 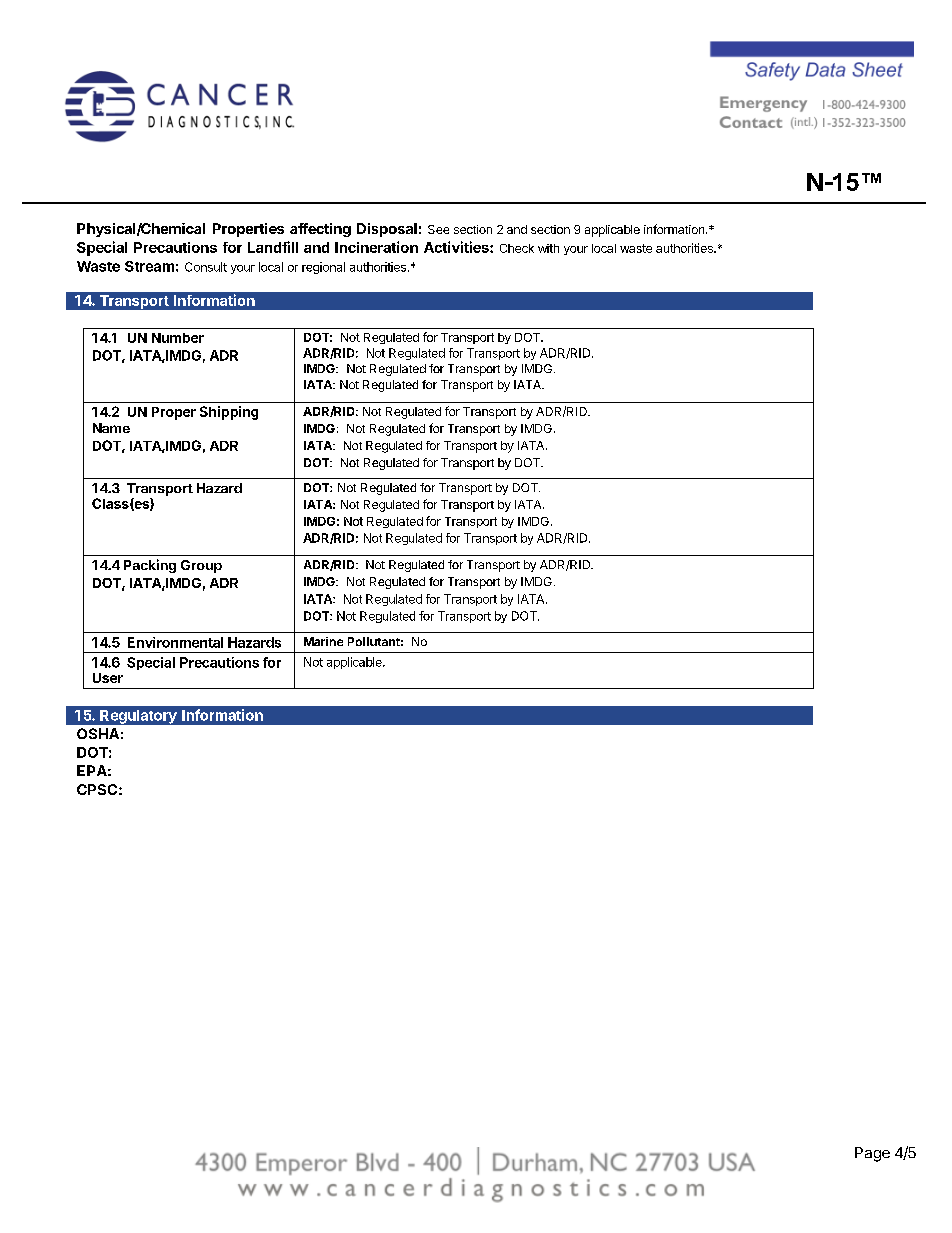 I want to click on Shipping, so click(x=229, y=413).
